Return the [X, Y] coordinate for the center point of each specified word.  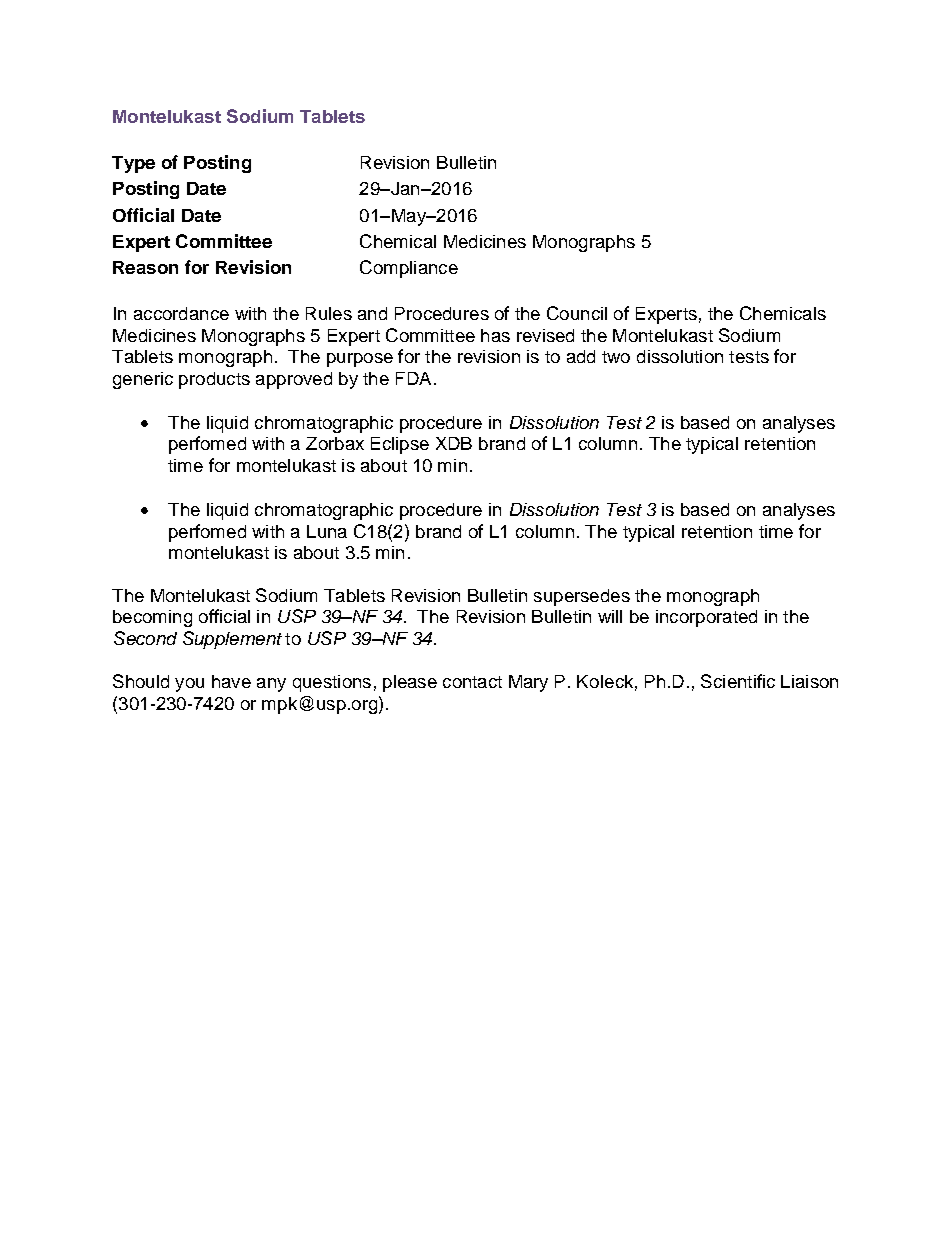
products [214, 380]
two [616, 357]
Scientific [738, 681]
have [231, 681]
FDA [413, 378]
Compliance [409, 269]
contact [472, 682]
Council [577, 313]
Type [133, 164]
